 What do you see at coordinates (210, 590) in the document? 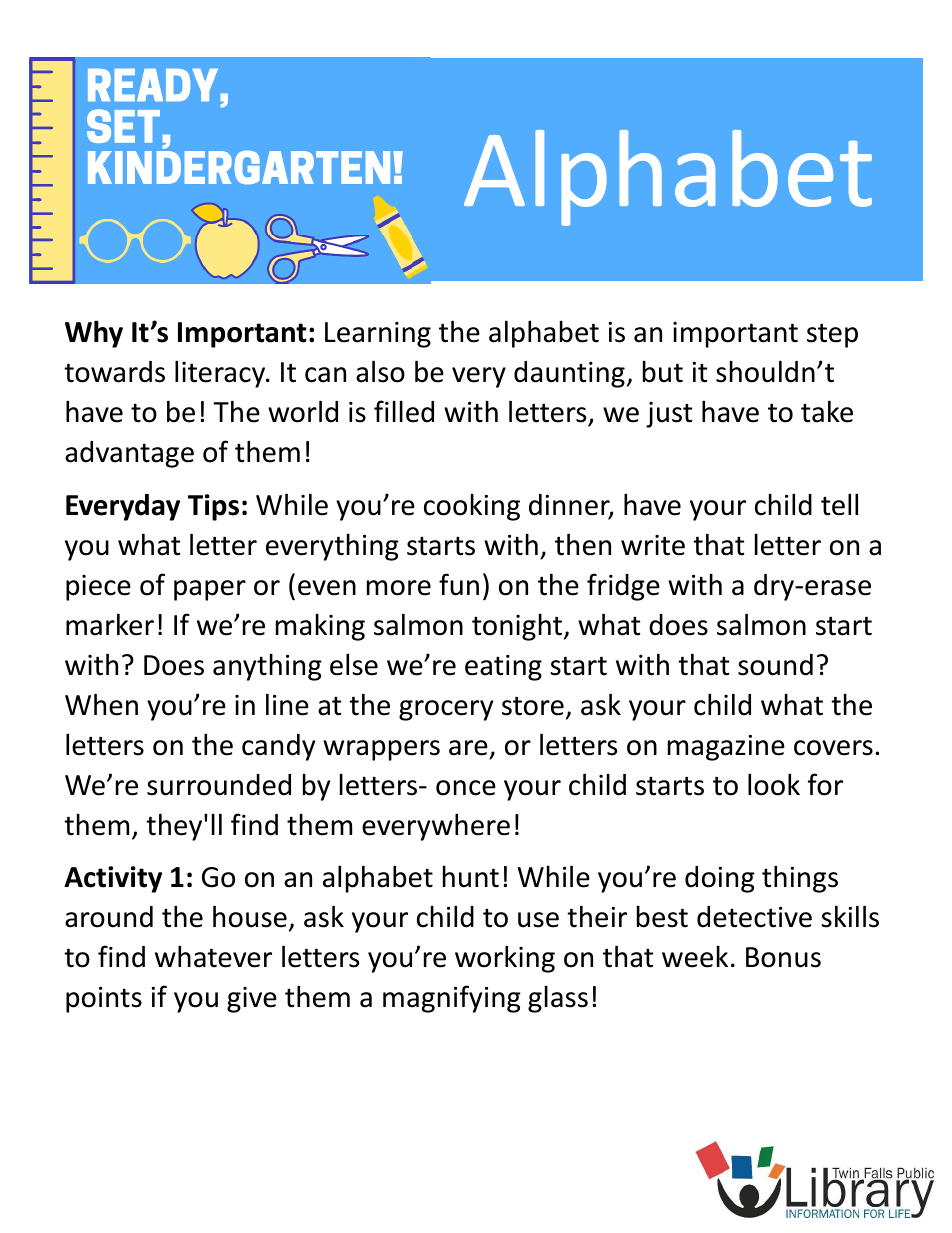
I see `paper` at bounding box center [210, 590].
